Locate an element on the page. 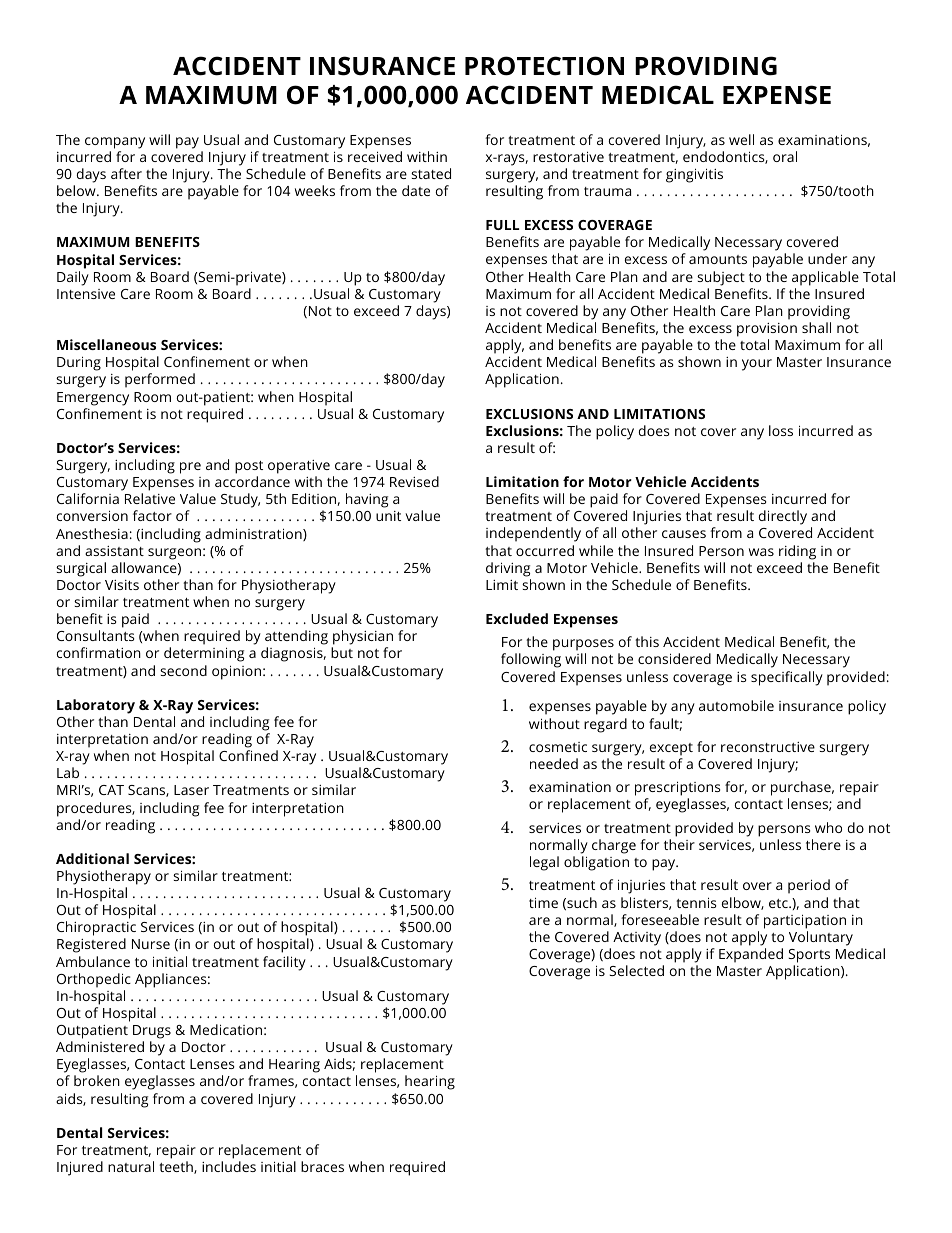  well is located at coordinates (741, 139).
